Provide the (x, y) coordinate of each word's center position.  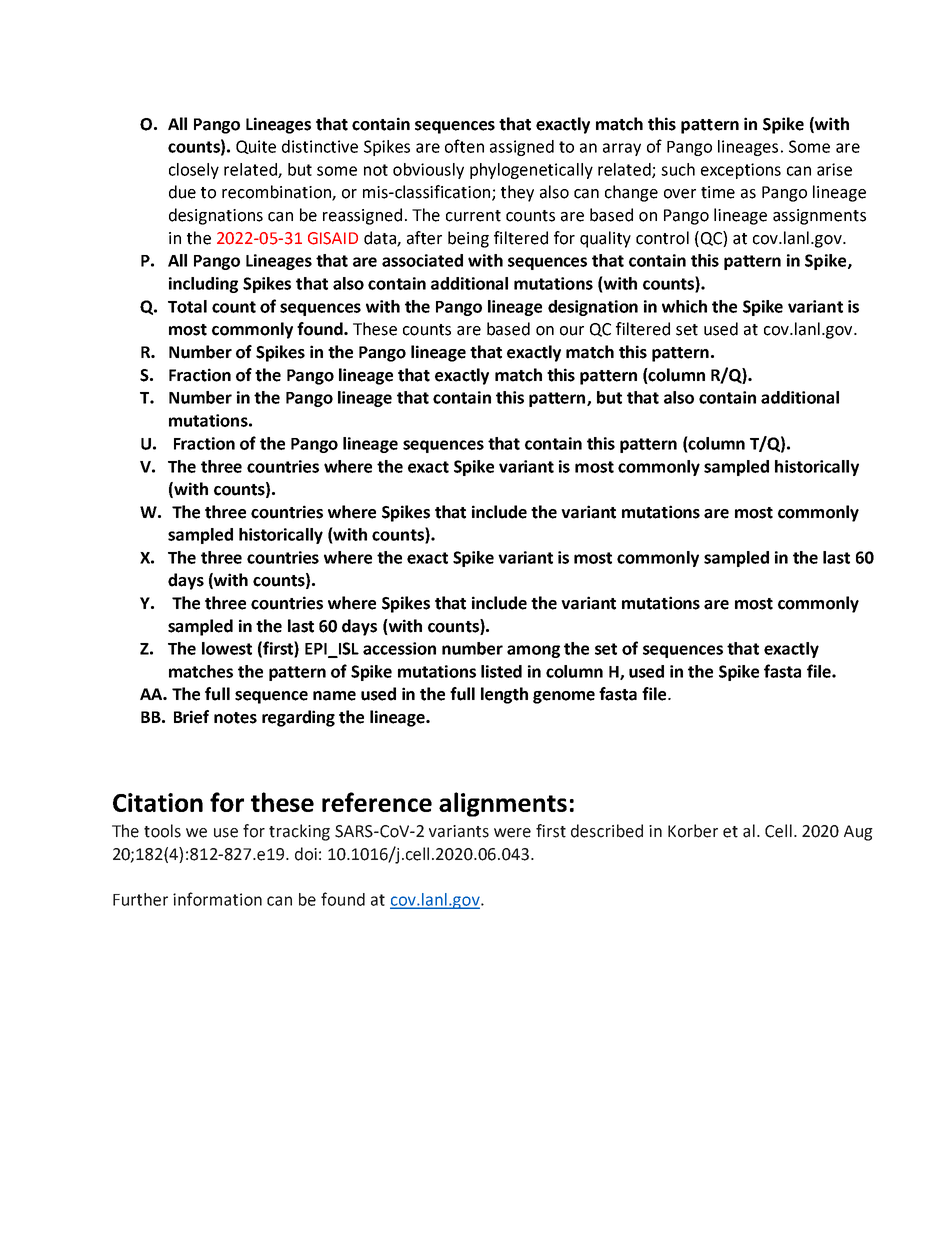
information (217, 899)
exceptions (741, 171)
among (533, 651)
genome (564, 697)
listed (501, 671)
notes (235, 718)
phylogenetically (531, 171)
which (684, 306)
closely (194, 171)
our (572, 331)
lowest (227, 648)
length (504, 695)
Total (187, 306)
